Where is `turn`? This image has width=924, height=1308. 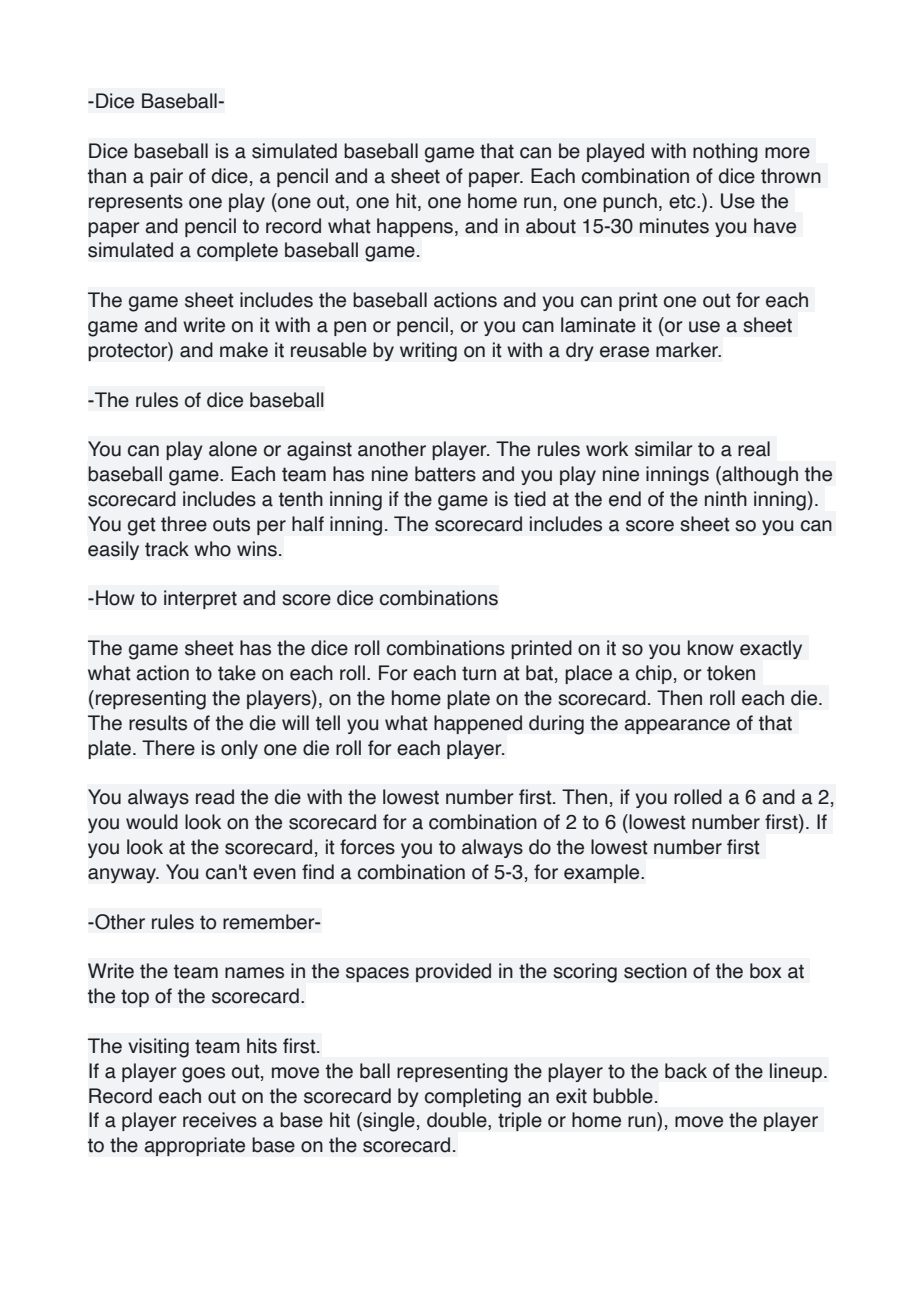
turn is located at coordinates (479, 673).
